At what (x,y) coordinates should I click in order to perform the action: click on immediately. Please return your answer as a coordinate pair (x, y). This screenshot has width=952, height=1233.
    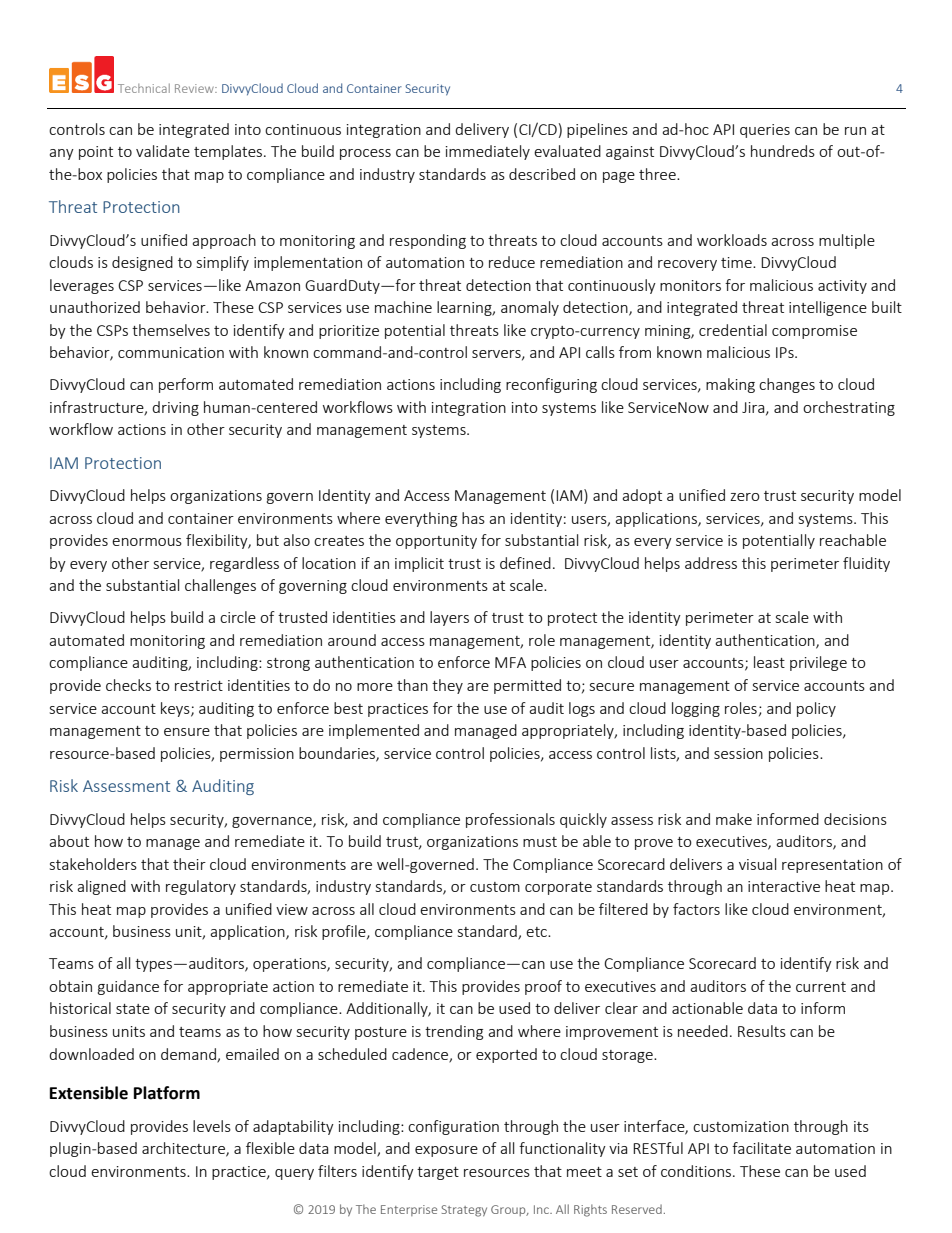
    Looking at the image, I should click on (488, 152).
